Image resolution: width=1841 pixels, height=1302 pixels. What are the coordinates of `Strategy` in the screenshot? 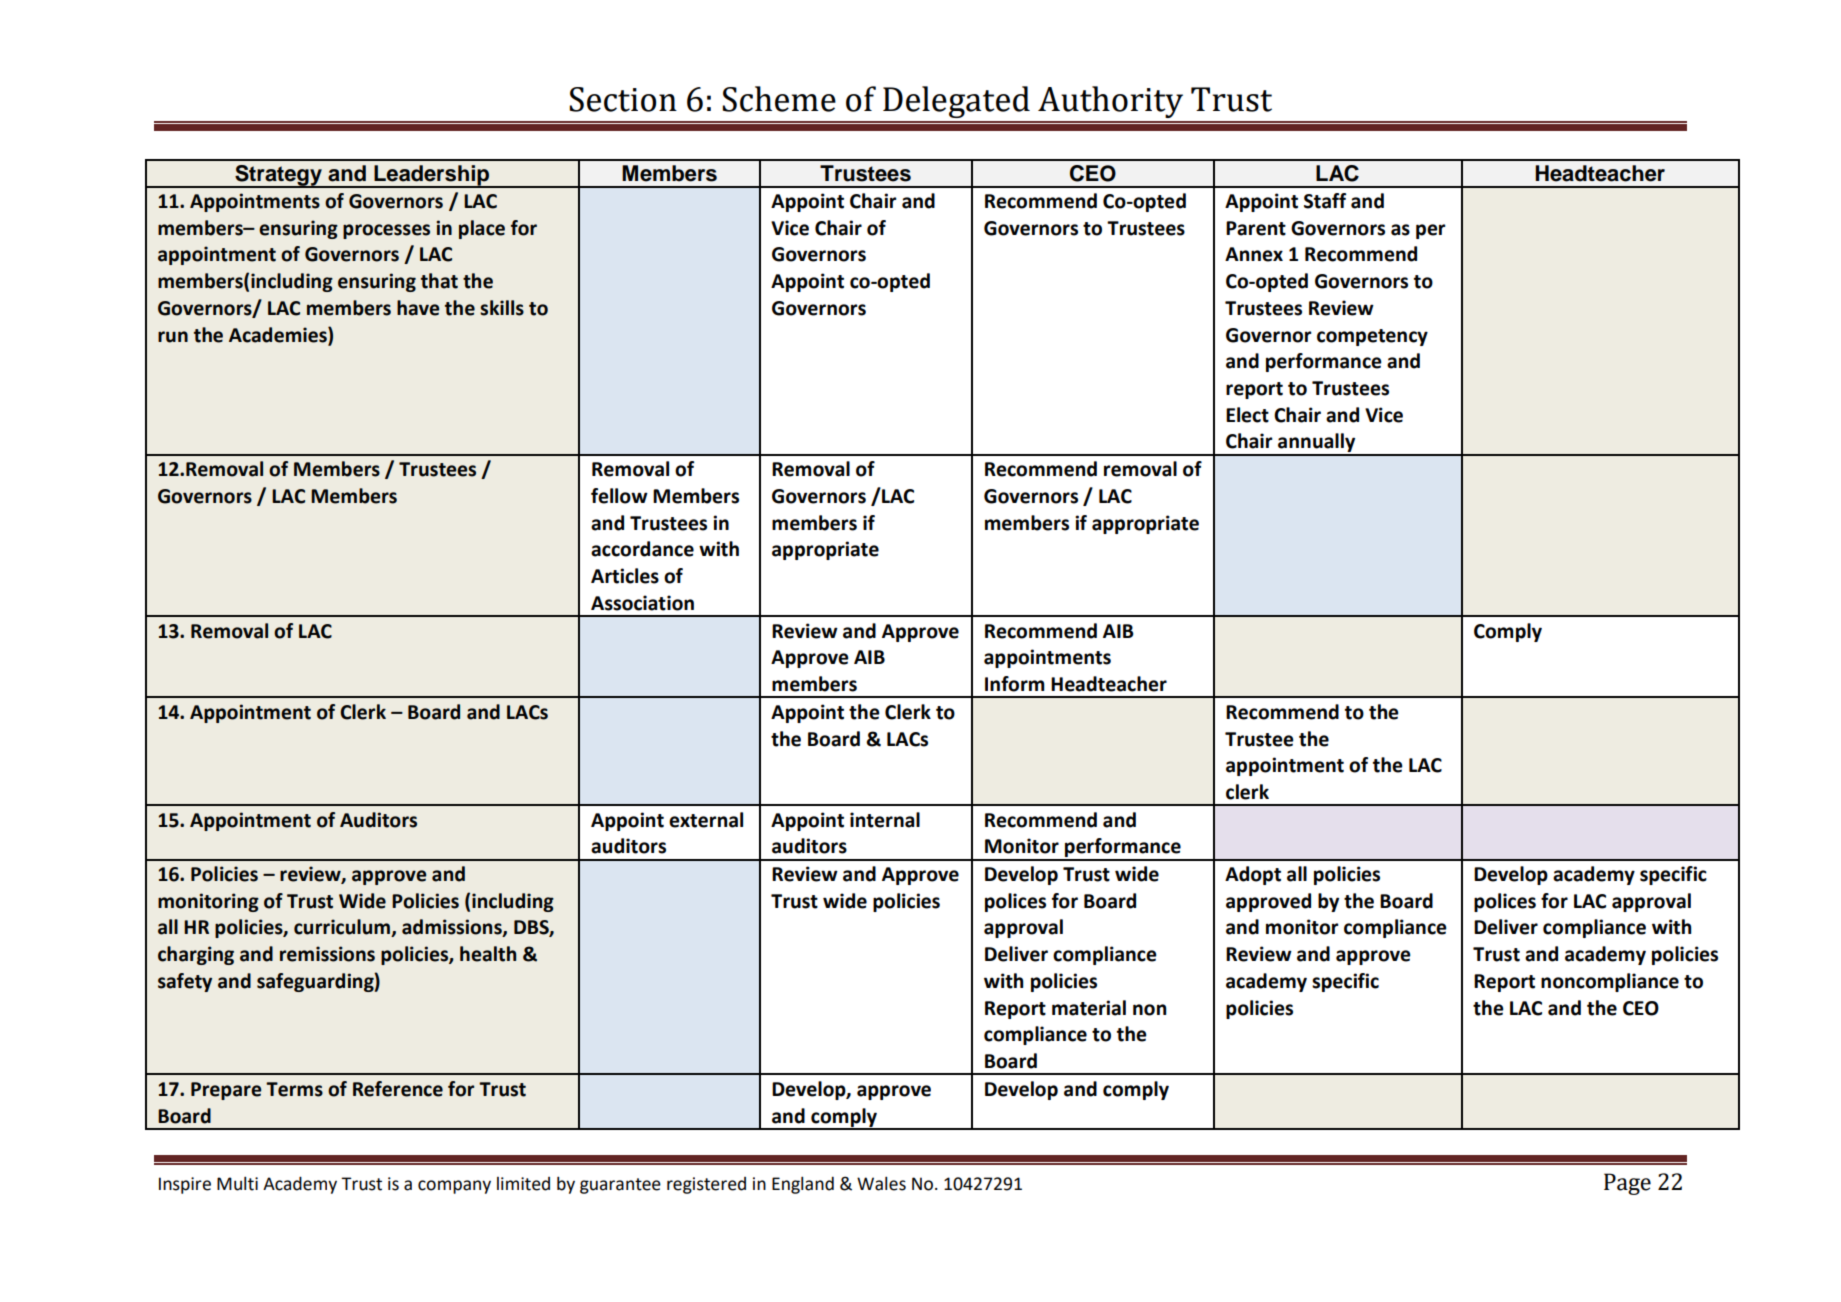 It's located at (278, 176).
